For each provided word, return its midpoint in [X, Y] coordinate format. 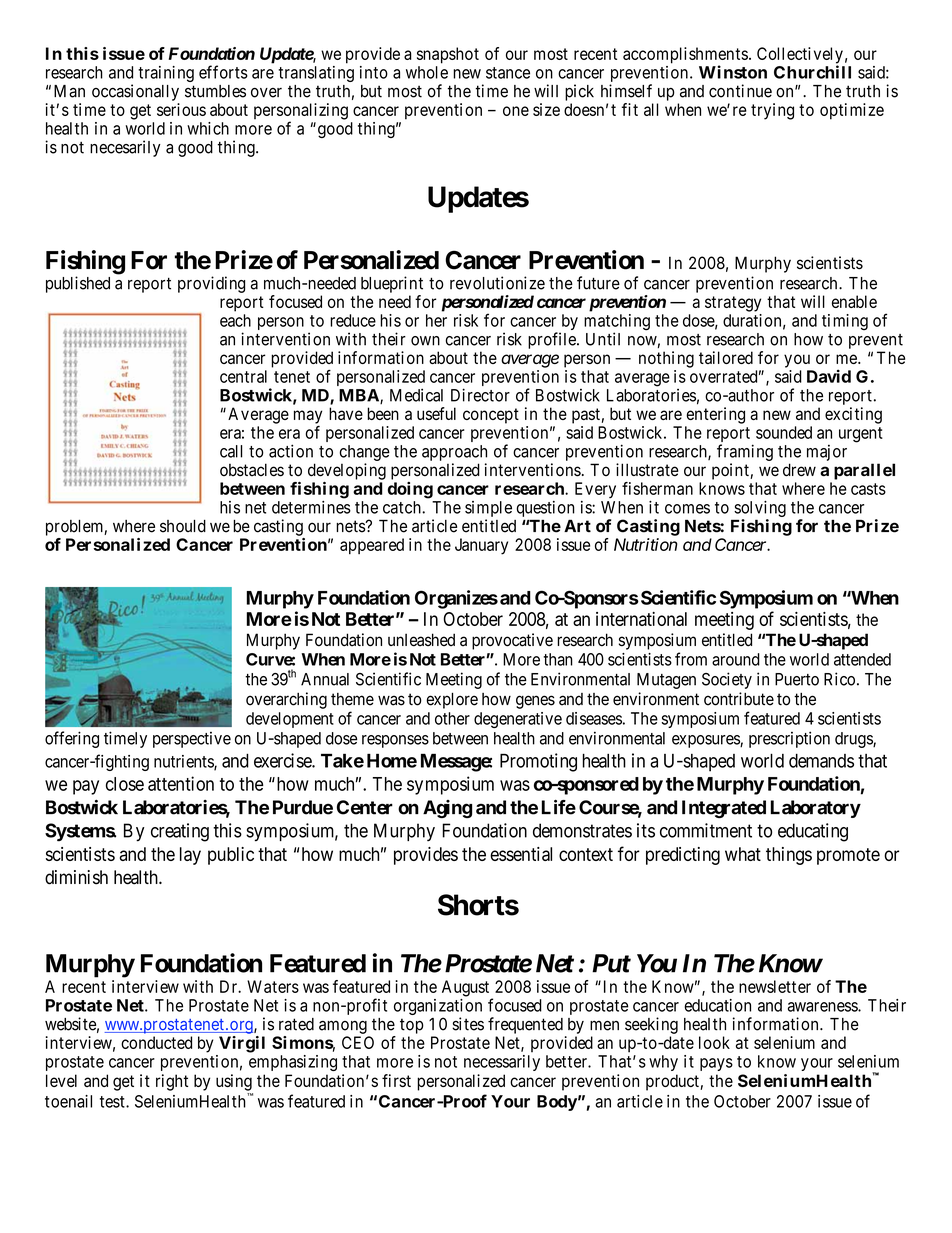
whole [427, 72]
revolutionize [497, 283]
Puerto [797, 679]
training [166, 74]
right [172, 1082]
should [183, 526]
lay [190, 856]
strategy [733, 304]
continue [740, 91]
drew [799, 470]
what [743, 854]
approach [454, 453]
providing [211, 284]
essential [521, 854]
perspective [192, 740]
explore [452, 700]
